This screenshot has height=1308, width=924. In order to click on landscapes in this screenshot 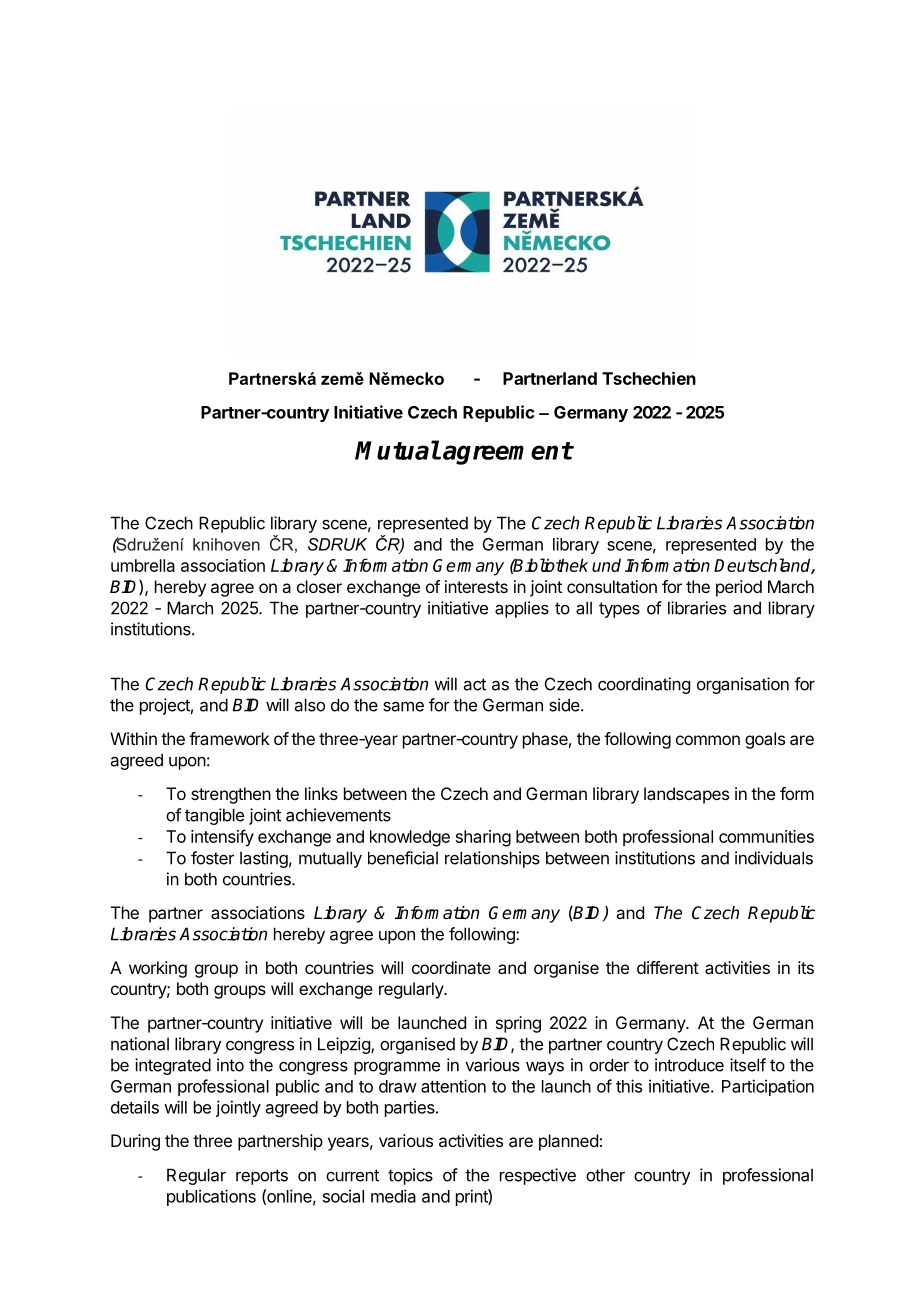, I will do `click(686, 795)`.
